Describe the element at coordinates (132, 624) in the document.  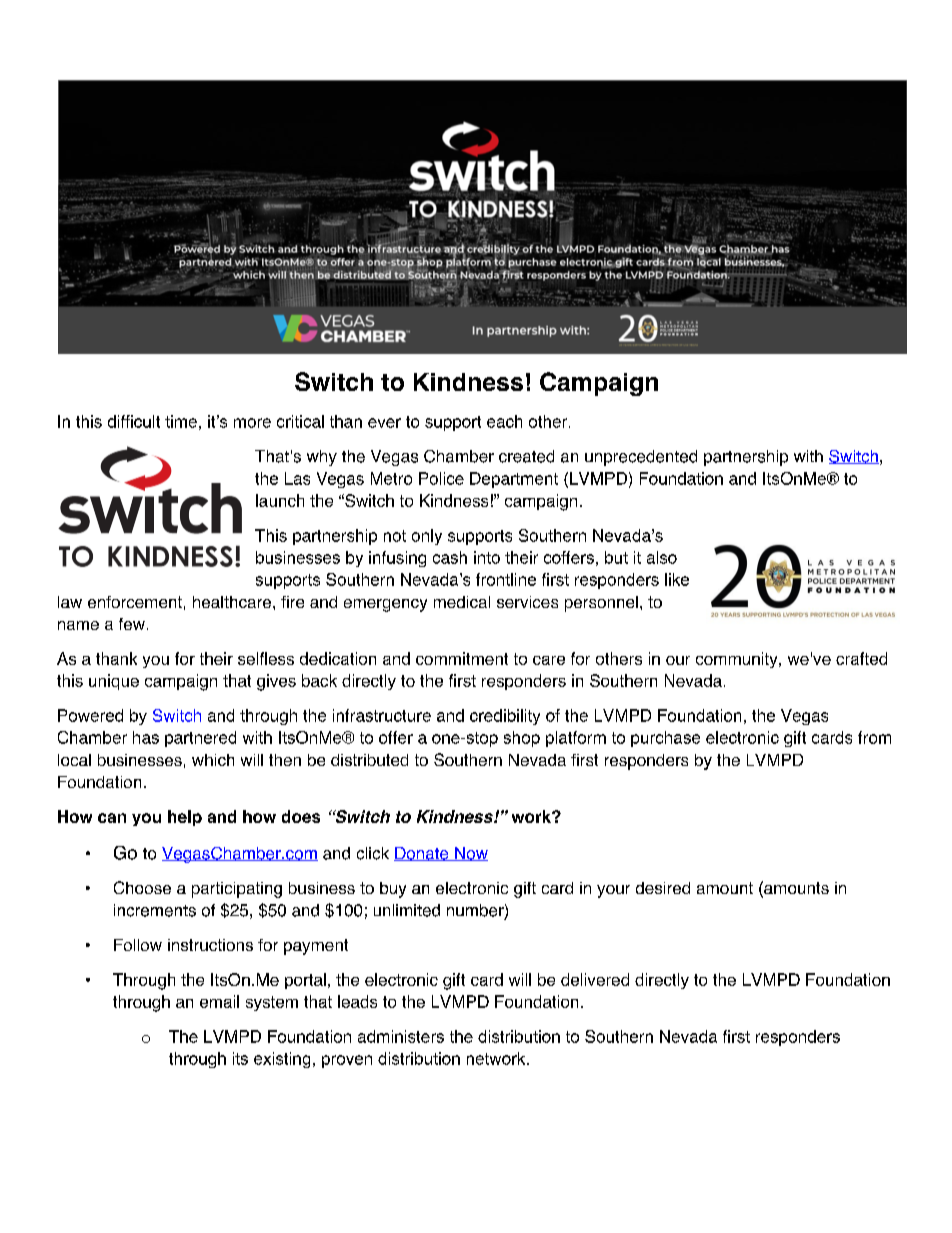
I see `few` at that location.
